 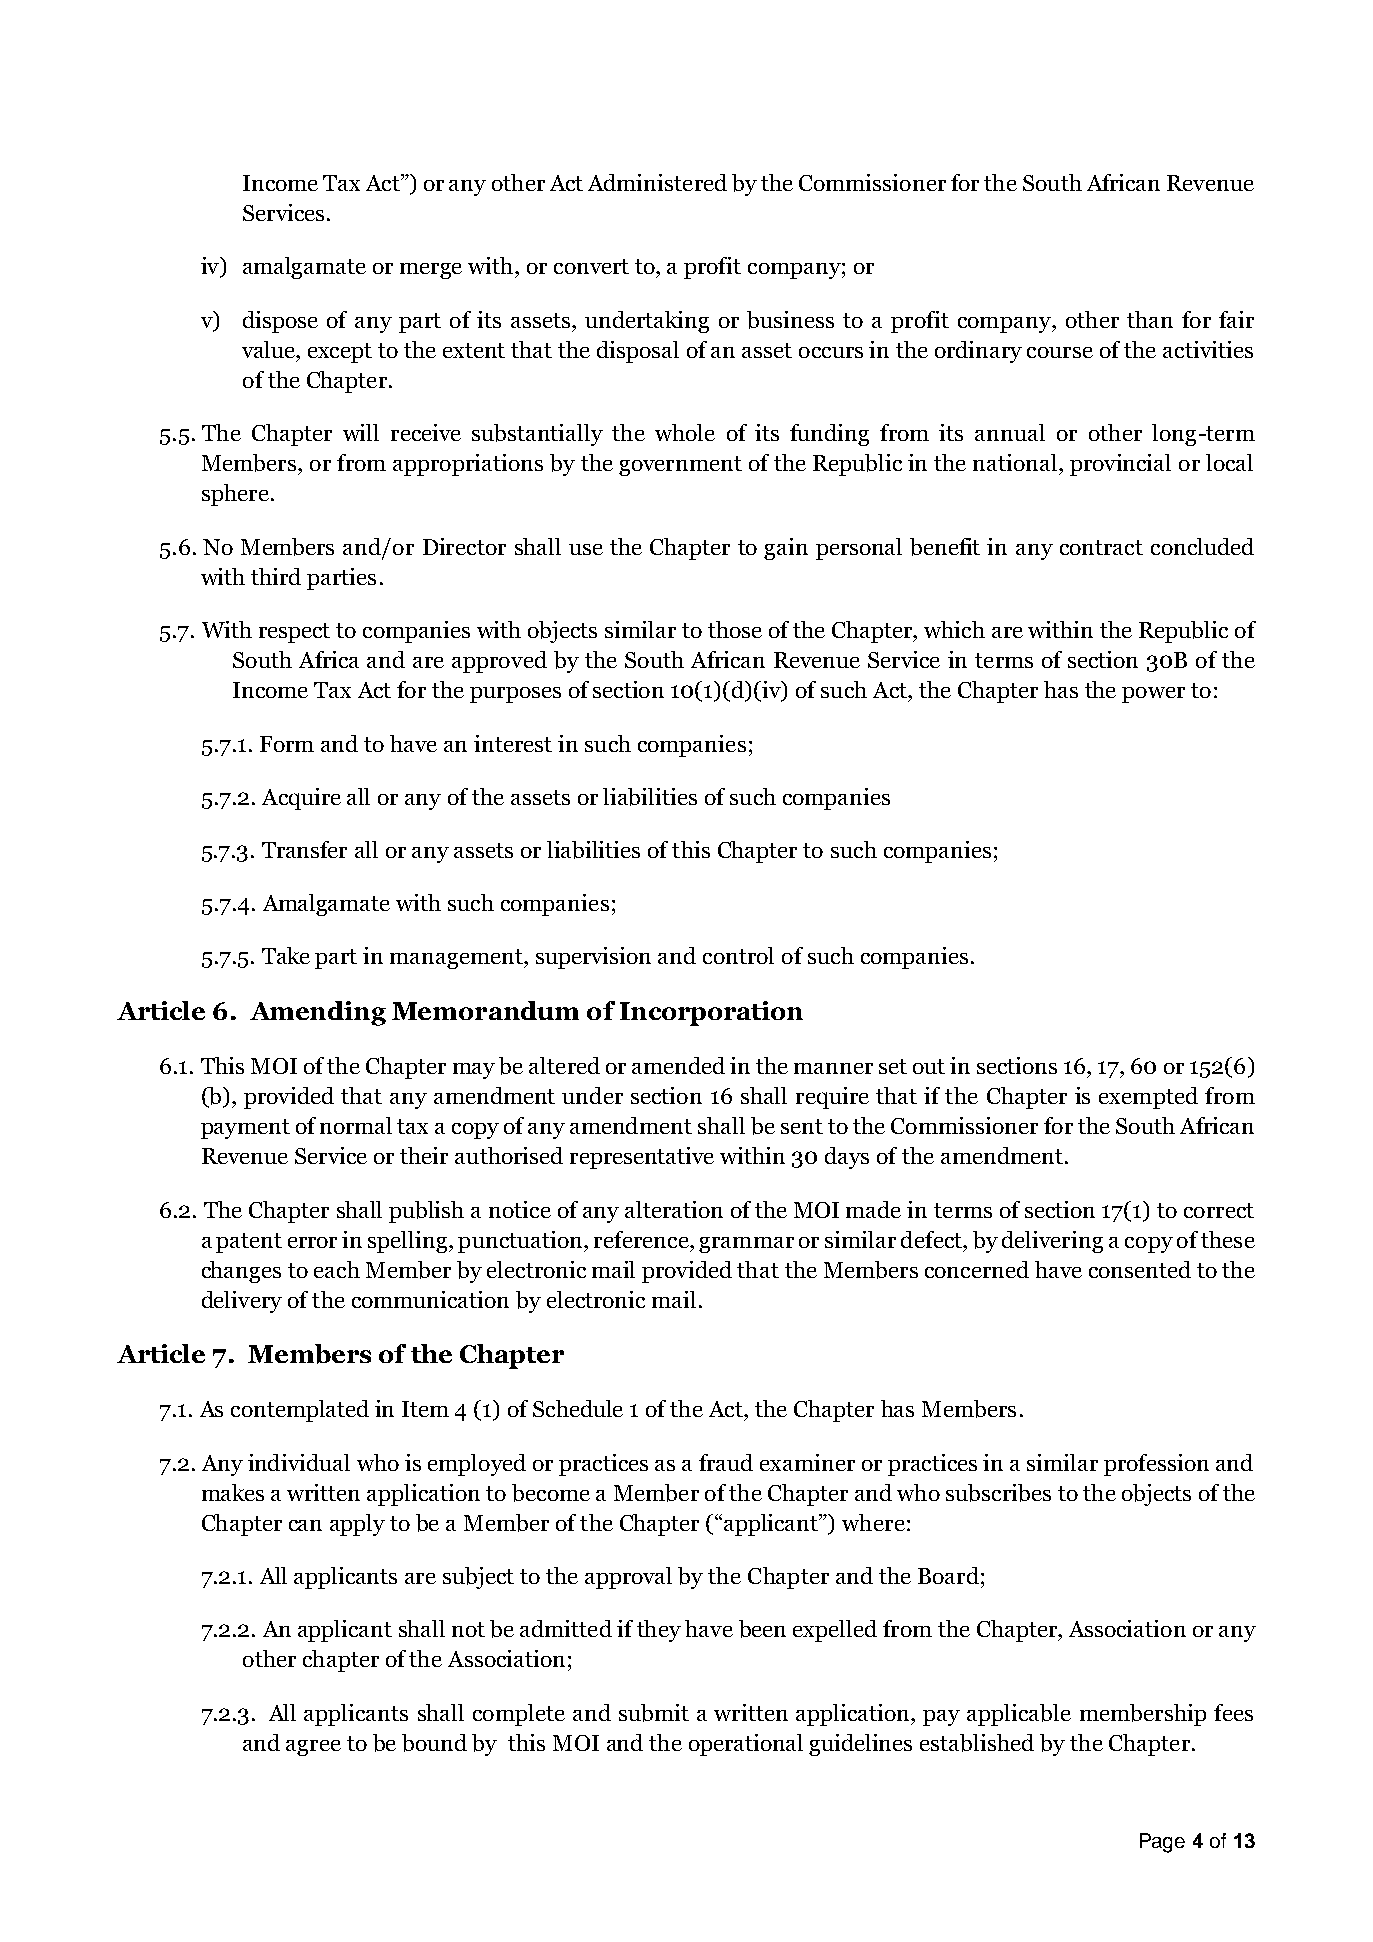 I want to click on profession, so click(x=1156, y=1465).
